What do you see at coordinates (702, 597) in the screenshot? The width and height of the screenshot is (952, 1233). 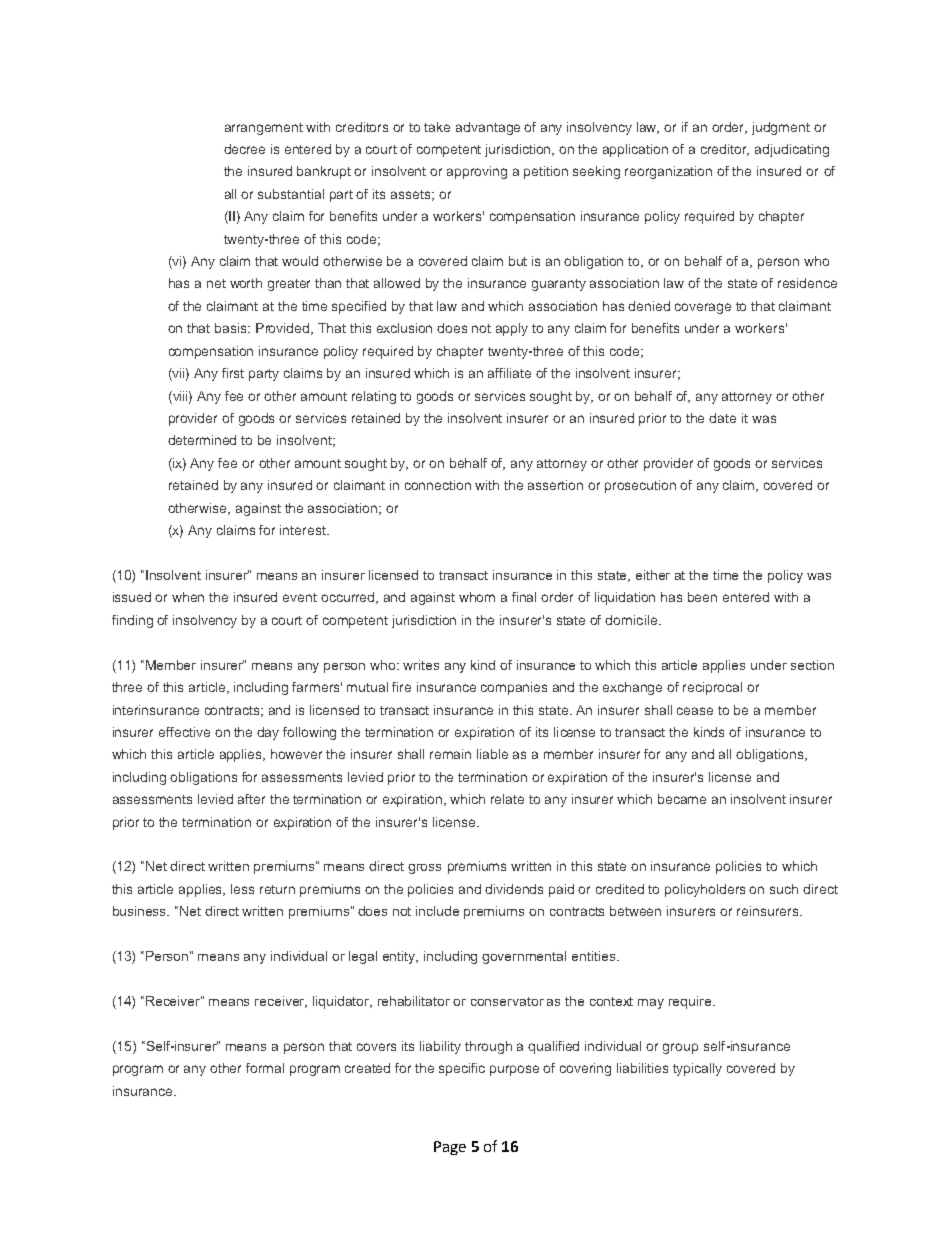 I see `been` at bounding box center [702, 597].
